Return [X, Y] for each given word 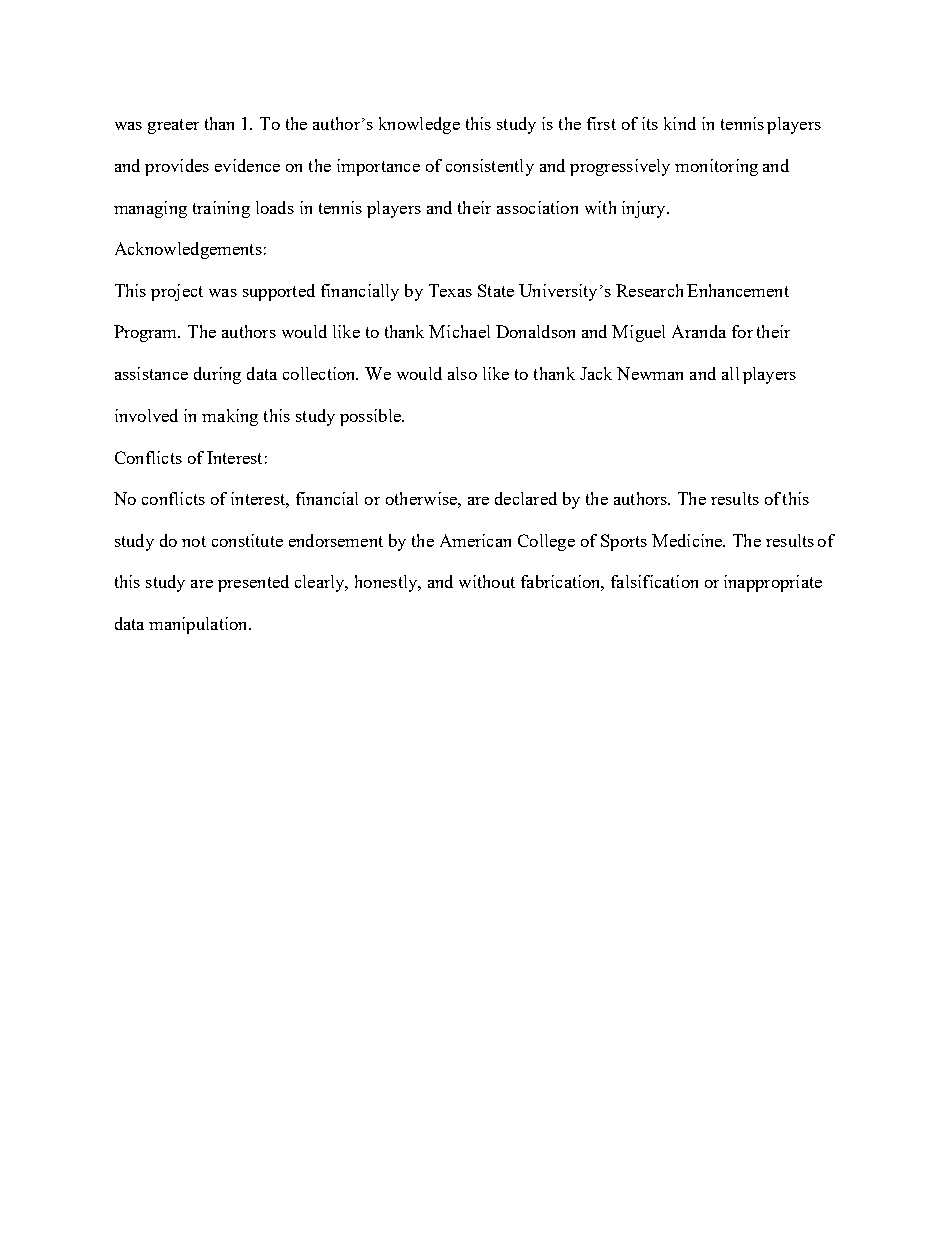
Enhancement [738, 290]
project [177, 292]
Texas [450, 290]
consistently [490, 167]
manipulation [199, 625]
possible [371, 417]
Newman [650, 373]
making [230, 417]
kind [680, 123]
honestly [387, 583]
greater [173, 126]
